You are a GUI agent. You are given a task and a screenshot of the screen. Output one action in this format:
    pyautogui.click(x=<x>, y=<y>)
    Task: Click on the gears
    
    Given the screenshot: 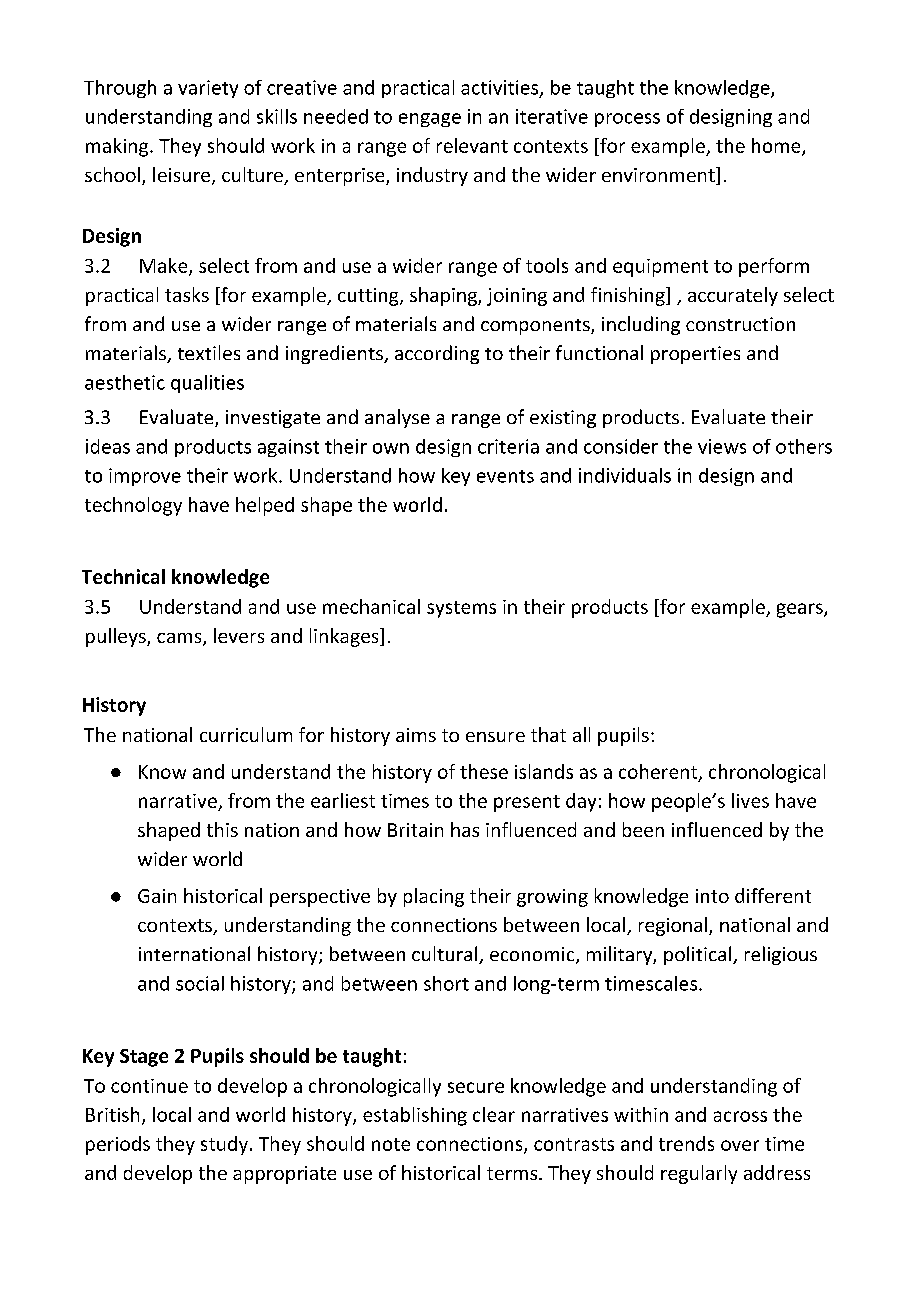 What is the action you would take?
    pyautogui.click(x=801, y=610)
